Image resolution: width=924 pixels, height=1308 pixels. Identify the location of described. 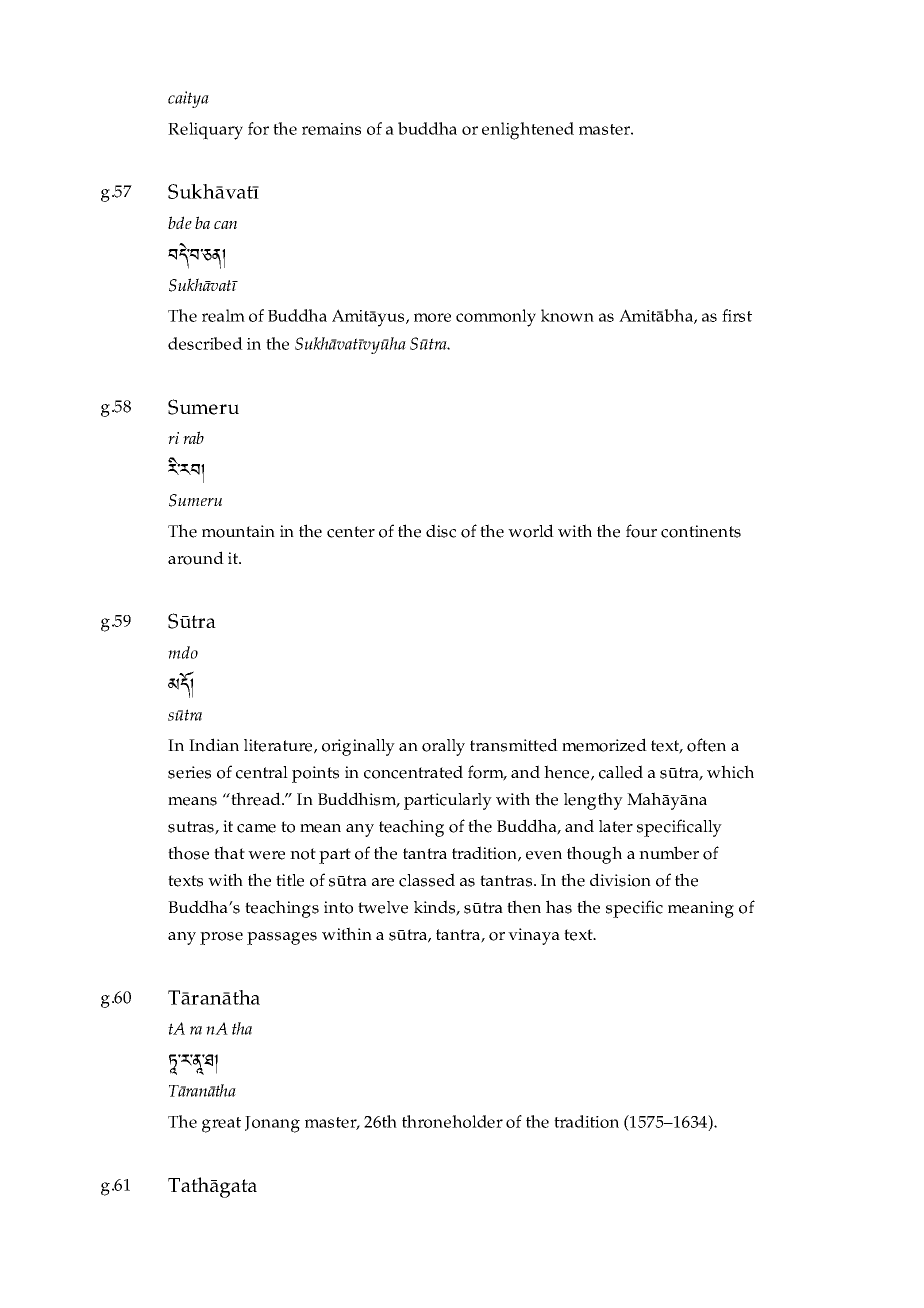
(205, 343).
